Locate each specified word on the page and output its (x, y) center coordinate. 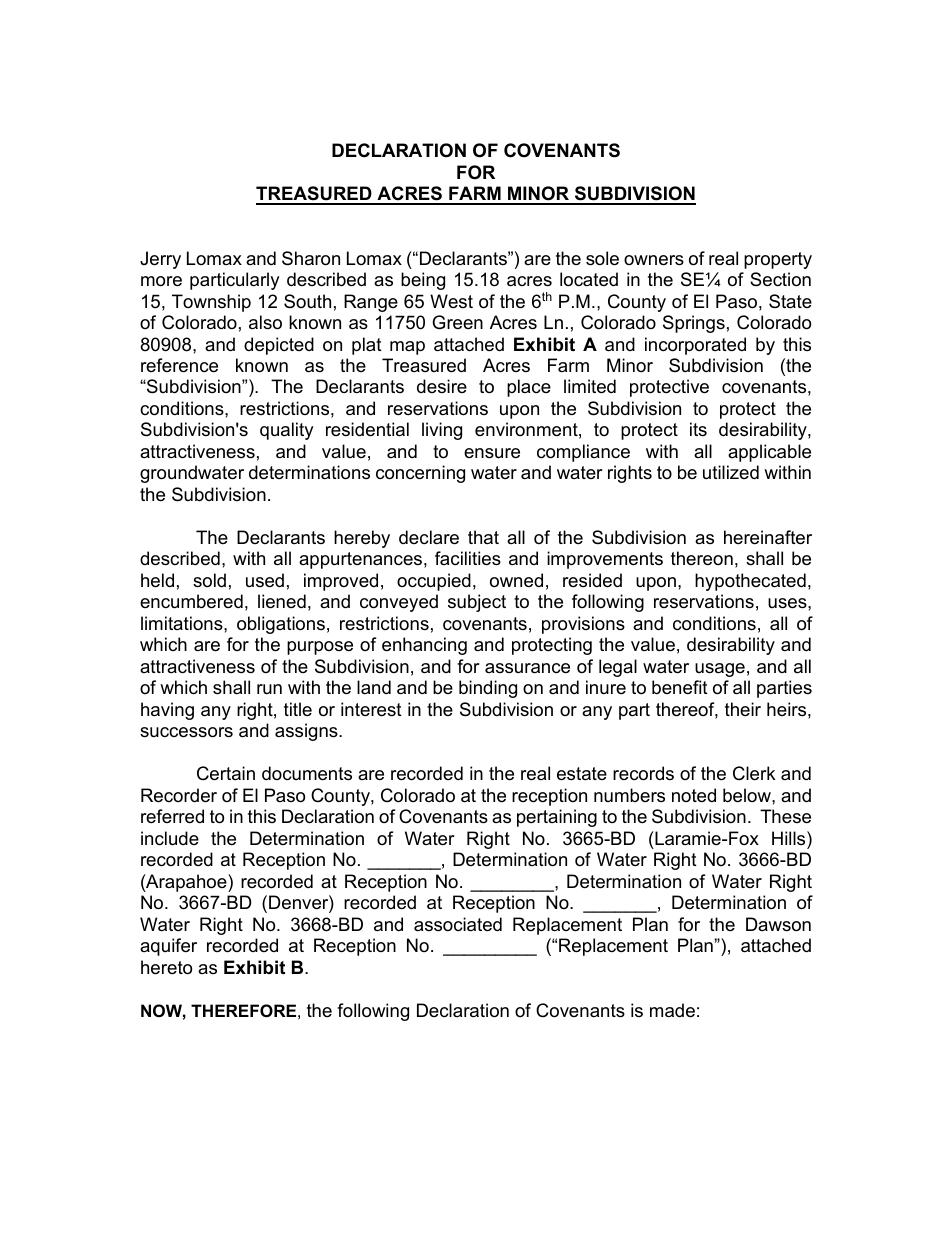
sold (209, 580)
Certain (226, 773)
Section (780, 279)
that (483, 537)
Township (211, 303)
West (451, 301)
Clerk (754, 773)
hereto (166, 967)
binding (488, 689)
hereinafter (768, 537)
